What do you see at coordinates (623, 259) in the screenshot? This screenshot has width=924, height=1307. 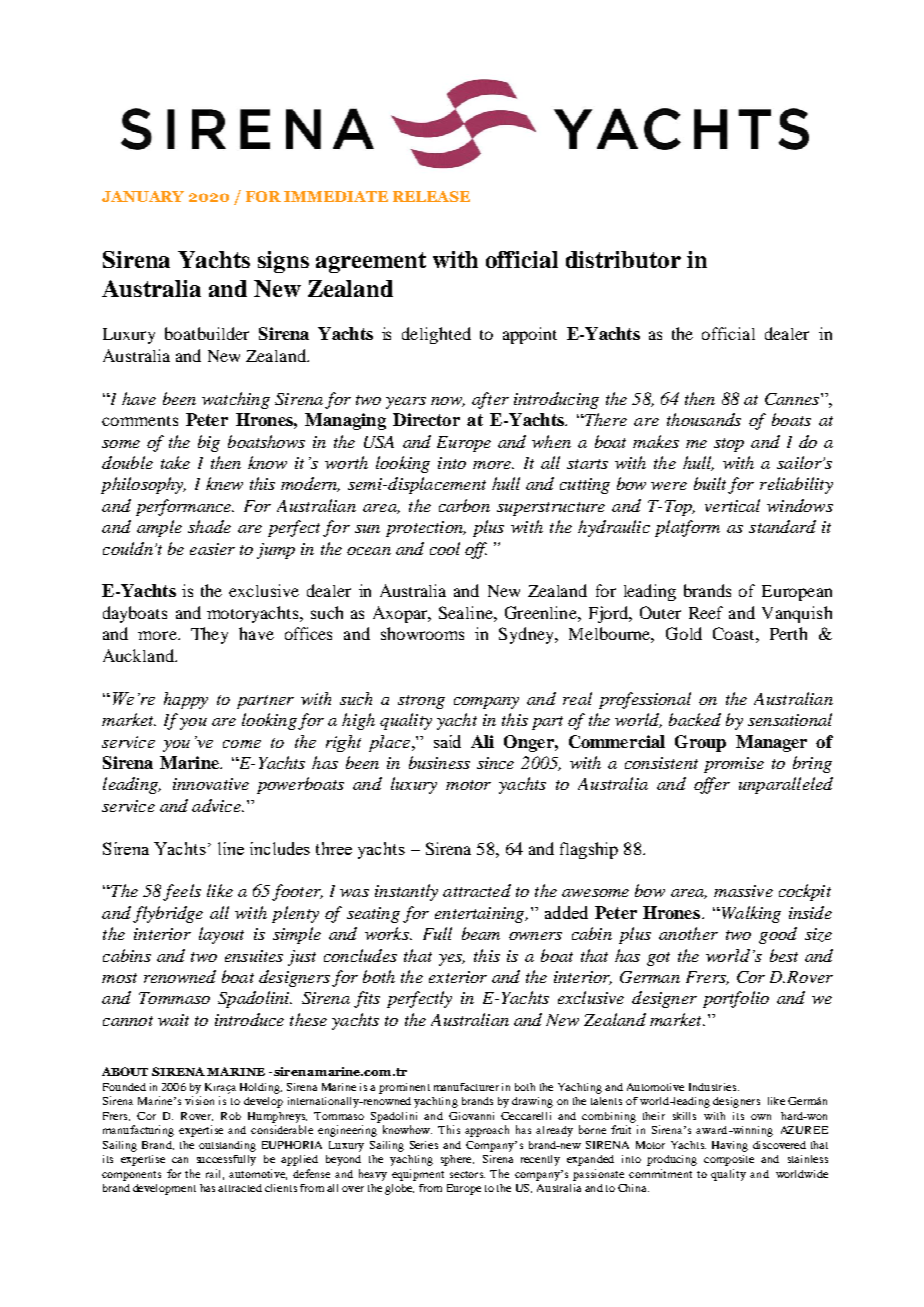 I see `distributor` at bounding box center [623, 259].
